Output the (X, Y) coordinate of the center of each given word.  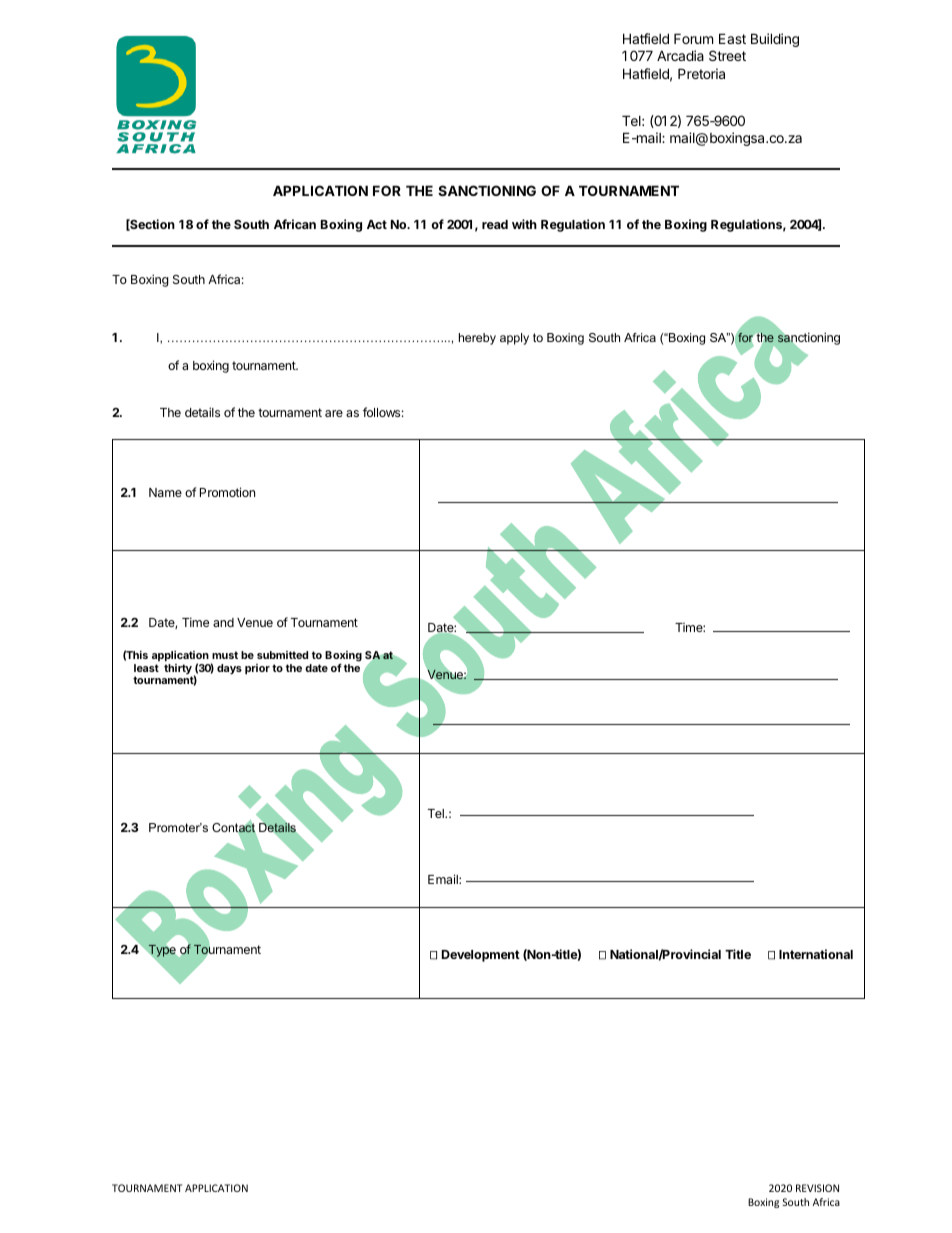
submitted (282, 655)
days (229, 669)
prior (257, 669)
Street (727, 55)
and (223, 622)
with (524, 224)
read (495, 224)
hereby (477, 339)
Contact (234, 827)
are (334, 413)
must (225, 655)
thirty (178, 670)
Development (481, 956)
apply (514, 339)
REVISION (817, 1188)
